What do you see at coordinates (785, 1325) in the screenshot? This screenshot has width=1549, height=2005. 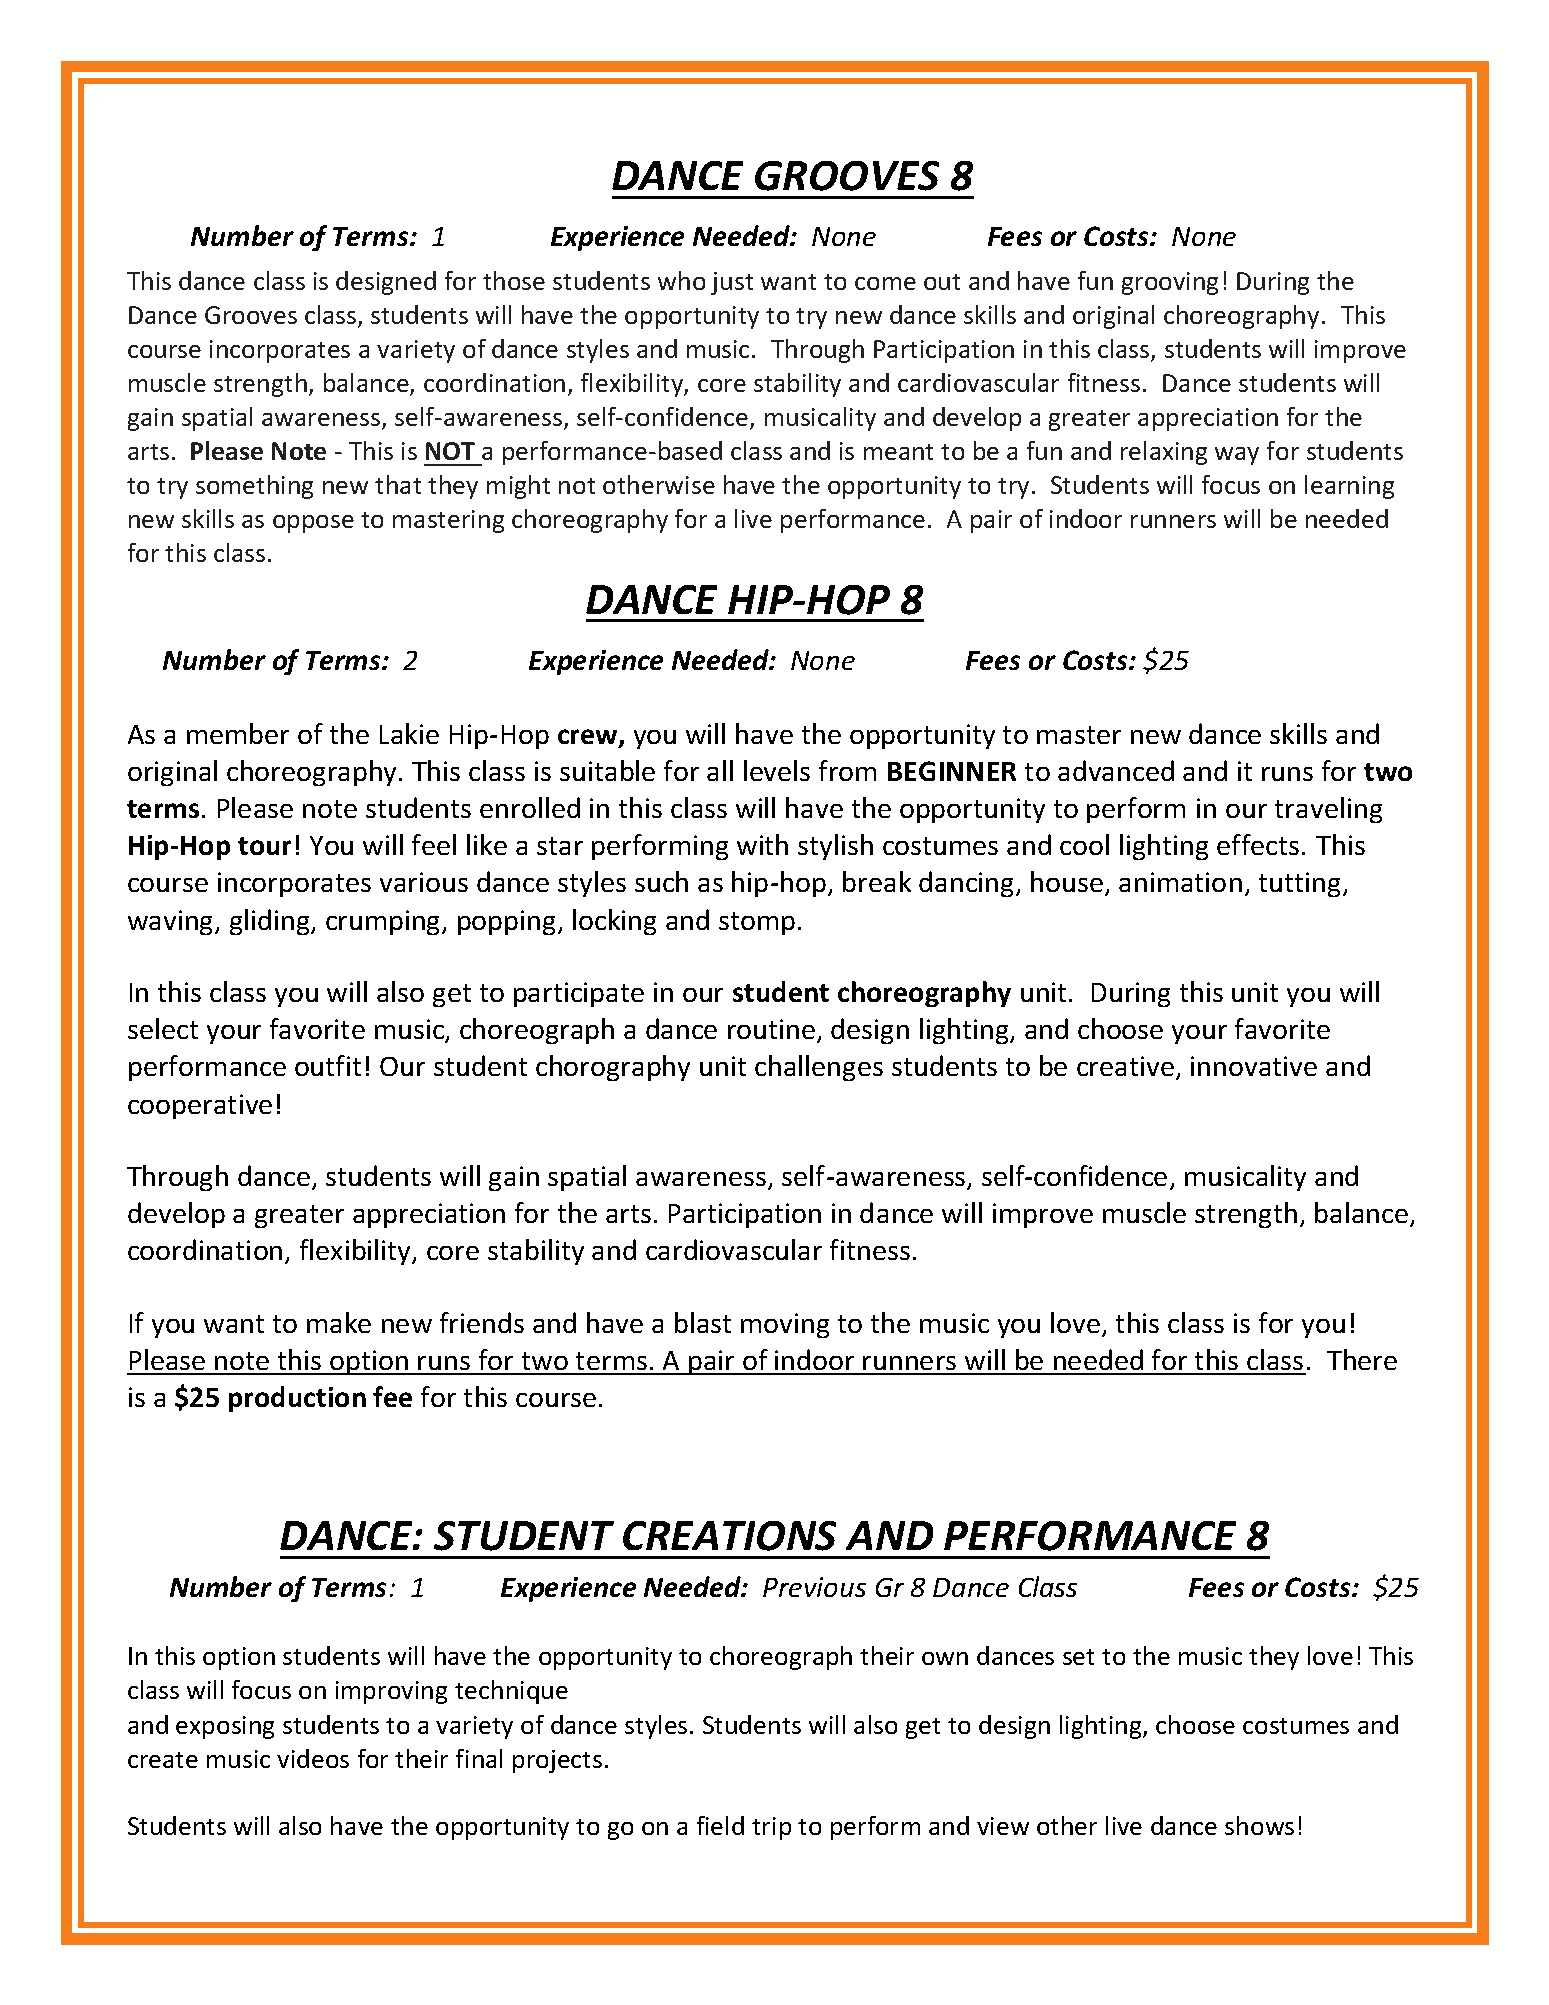 I see `moving` at bounding box center [785, 1325].
